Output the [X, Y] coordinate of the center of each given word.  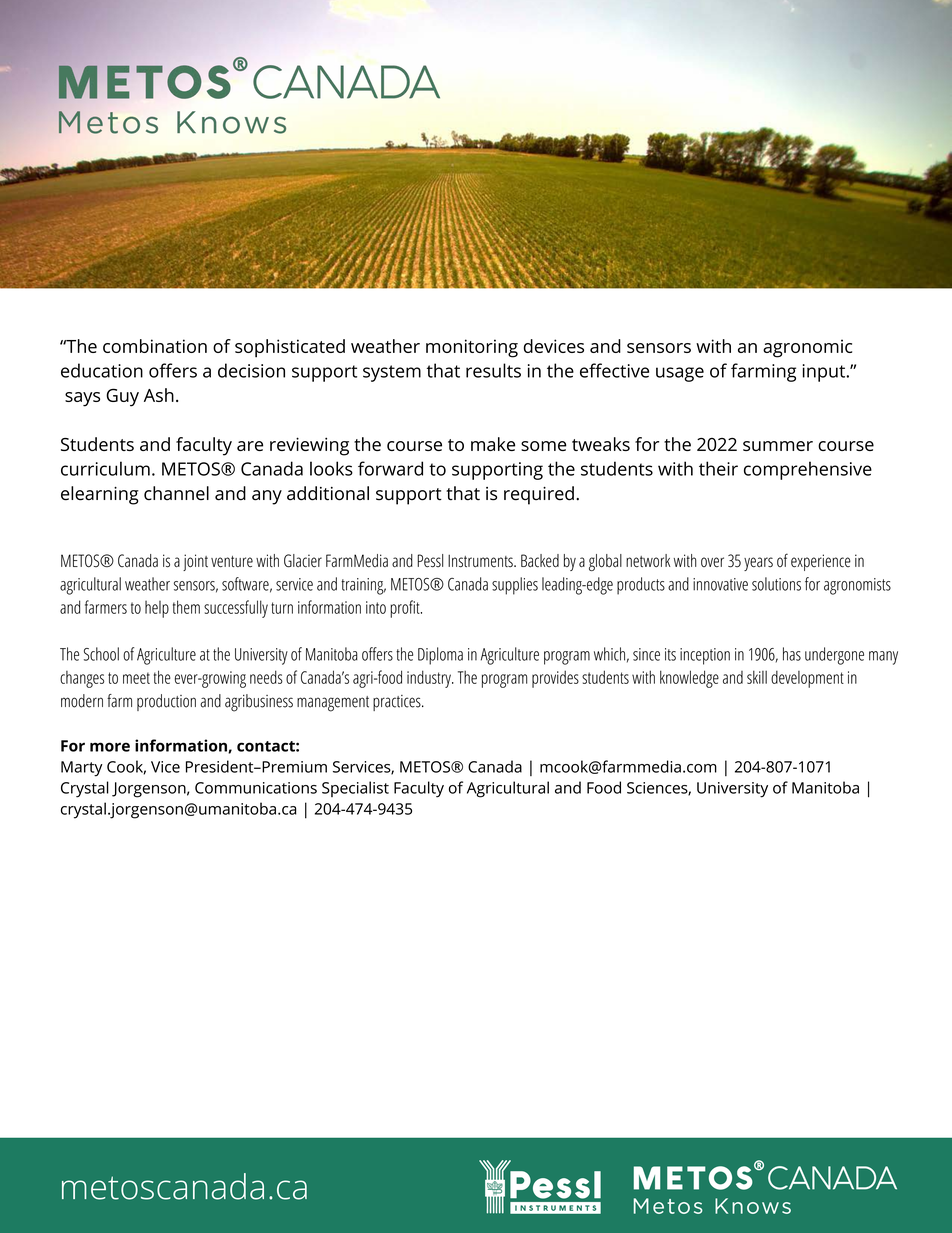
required [539, 495]
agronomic [807, 348]
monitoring [472, 348]
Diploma [440, 656]
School [101, 654]
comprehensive [808, 470]
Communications [256, 788]
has [792, 654]
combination [155, 346]
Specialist [355, 789]
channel [176, 493]
